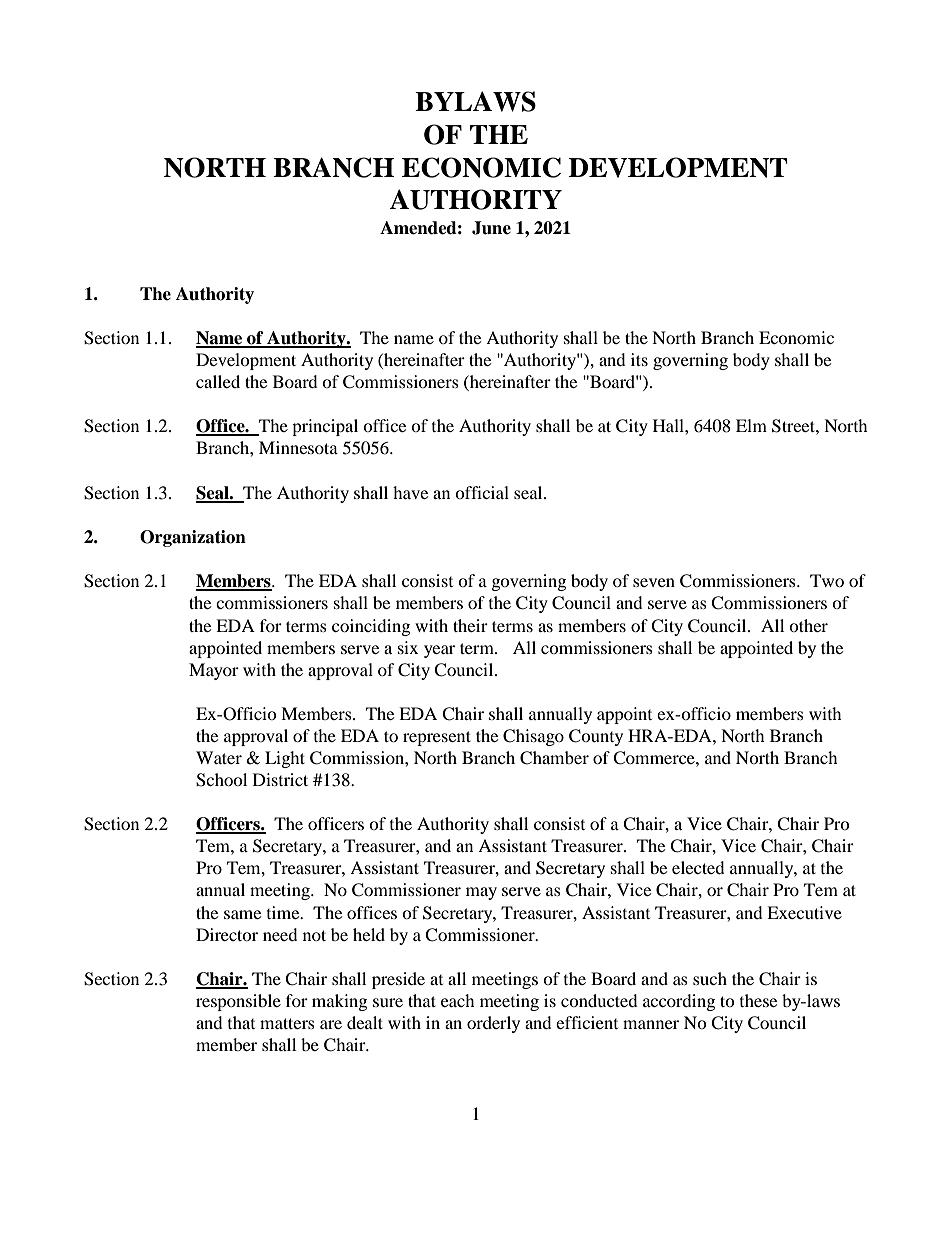 The height and width of the screenshot is (1233, 952). I want to click on District, so click(280, 779).
